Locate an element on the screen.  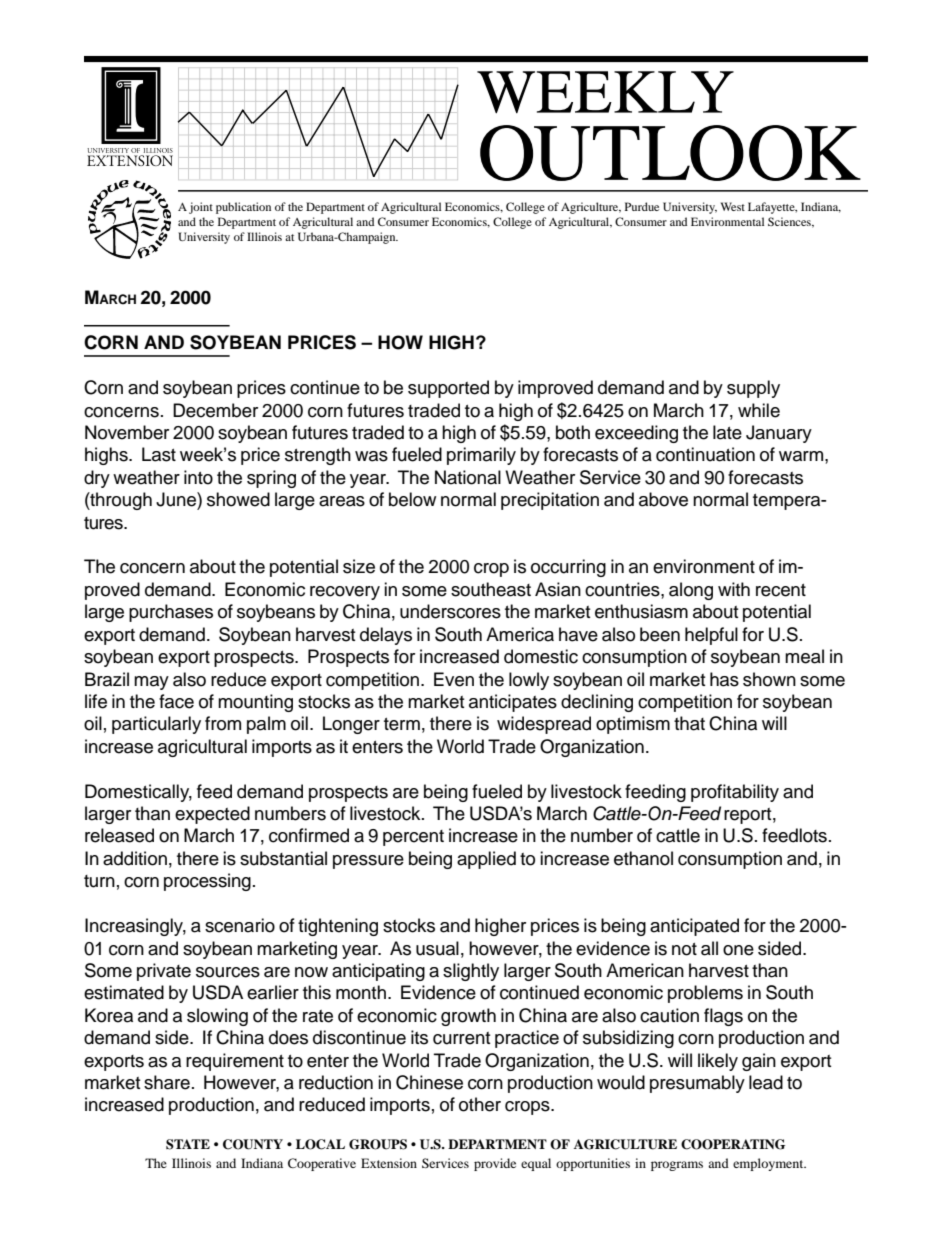
one is located at coordinates (738, 950).
